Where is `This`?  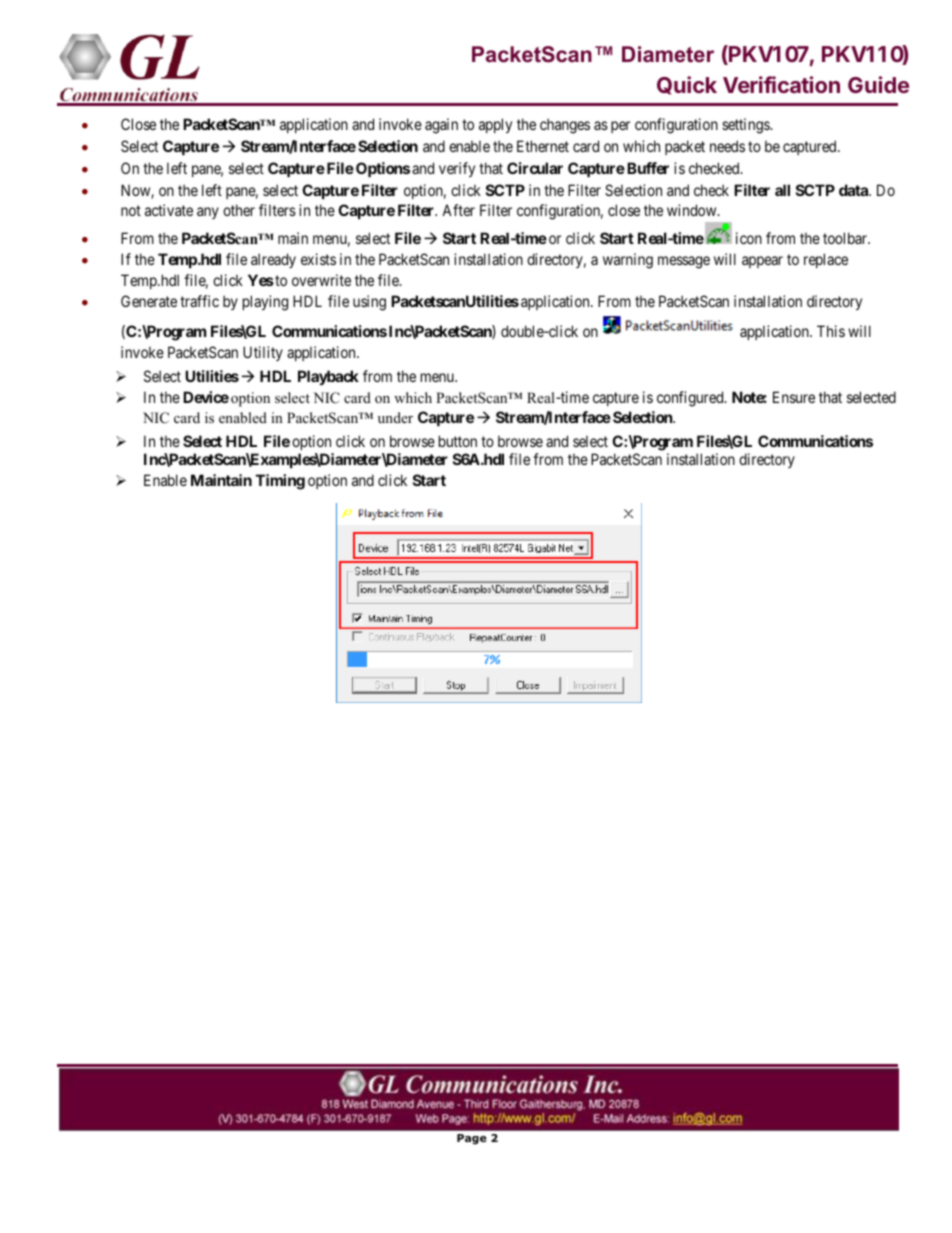 This is located at coordinates (831, 331).
